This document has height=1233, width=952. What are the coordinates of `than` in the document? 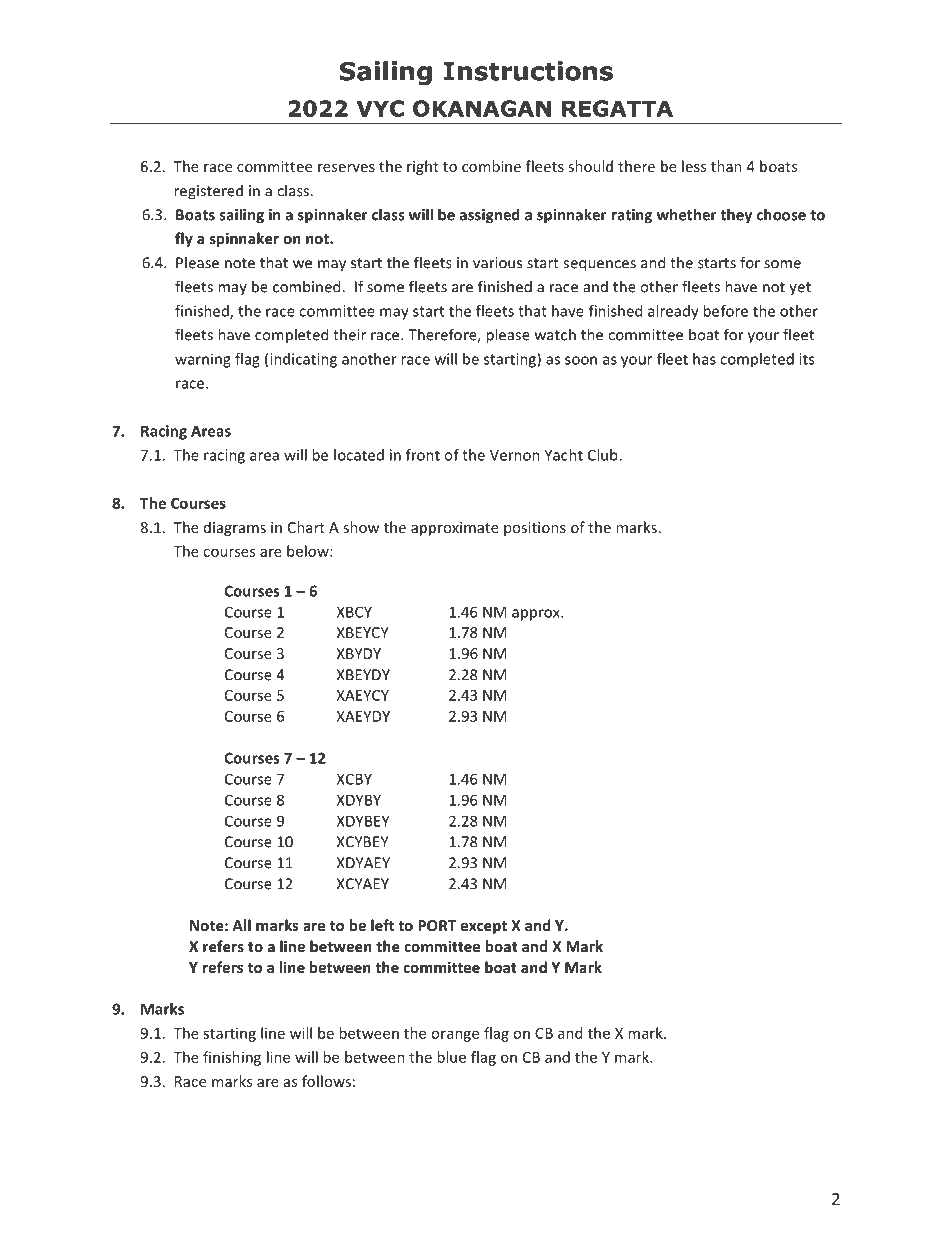 It's located at (726, 166).
